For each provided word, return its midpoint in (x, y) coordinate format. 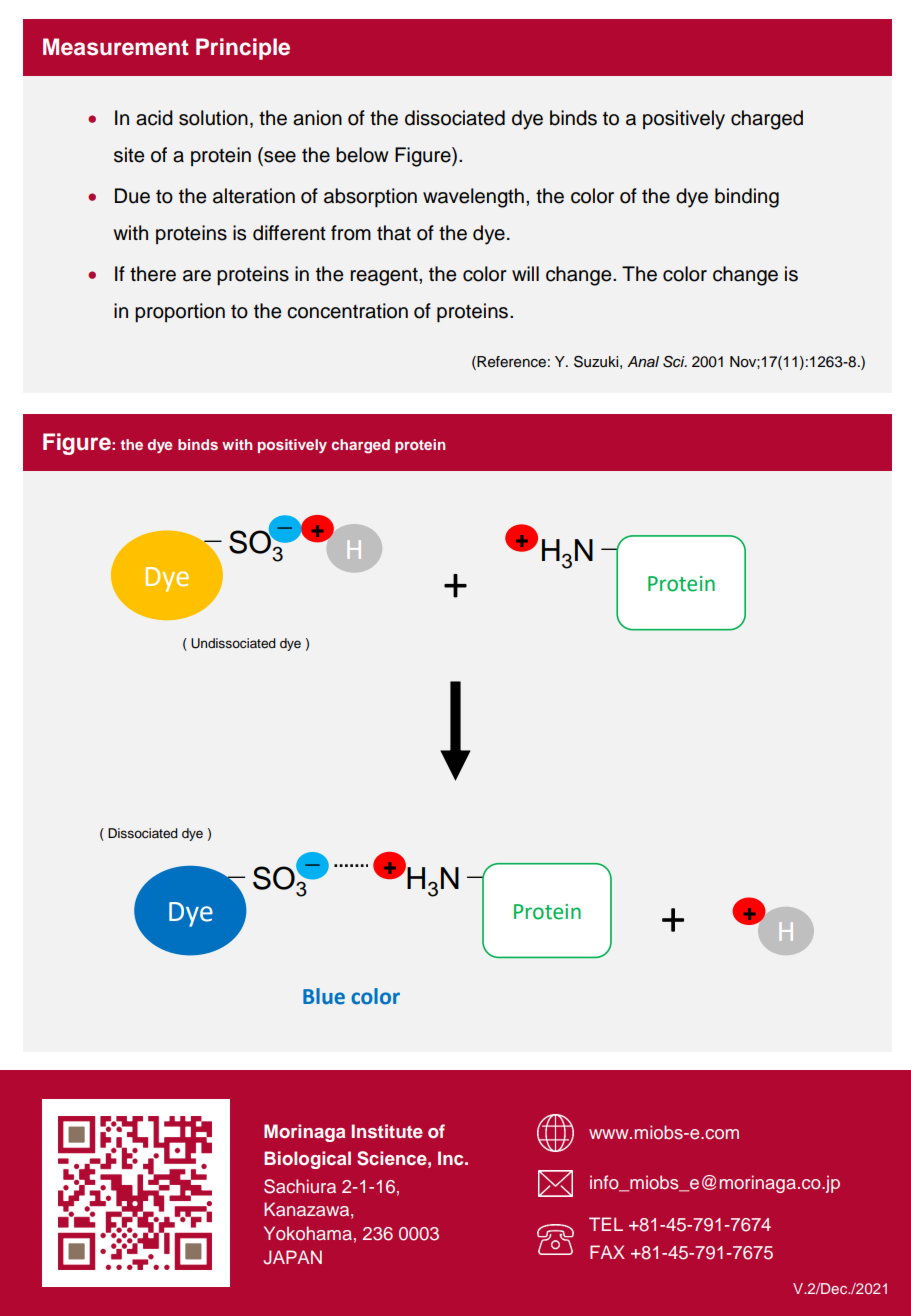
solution (213, 118)
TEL (606, 1224)
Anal (643, 362)
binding (747, 198)
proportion (180, 313)
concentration (347, 311)
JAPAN (292, 1257)
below (362, 155)
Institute (387, 1131)
